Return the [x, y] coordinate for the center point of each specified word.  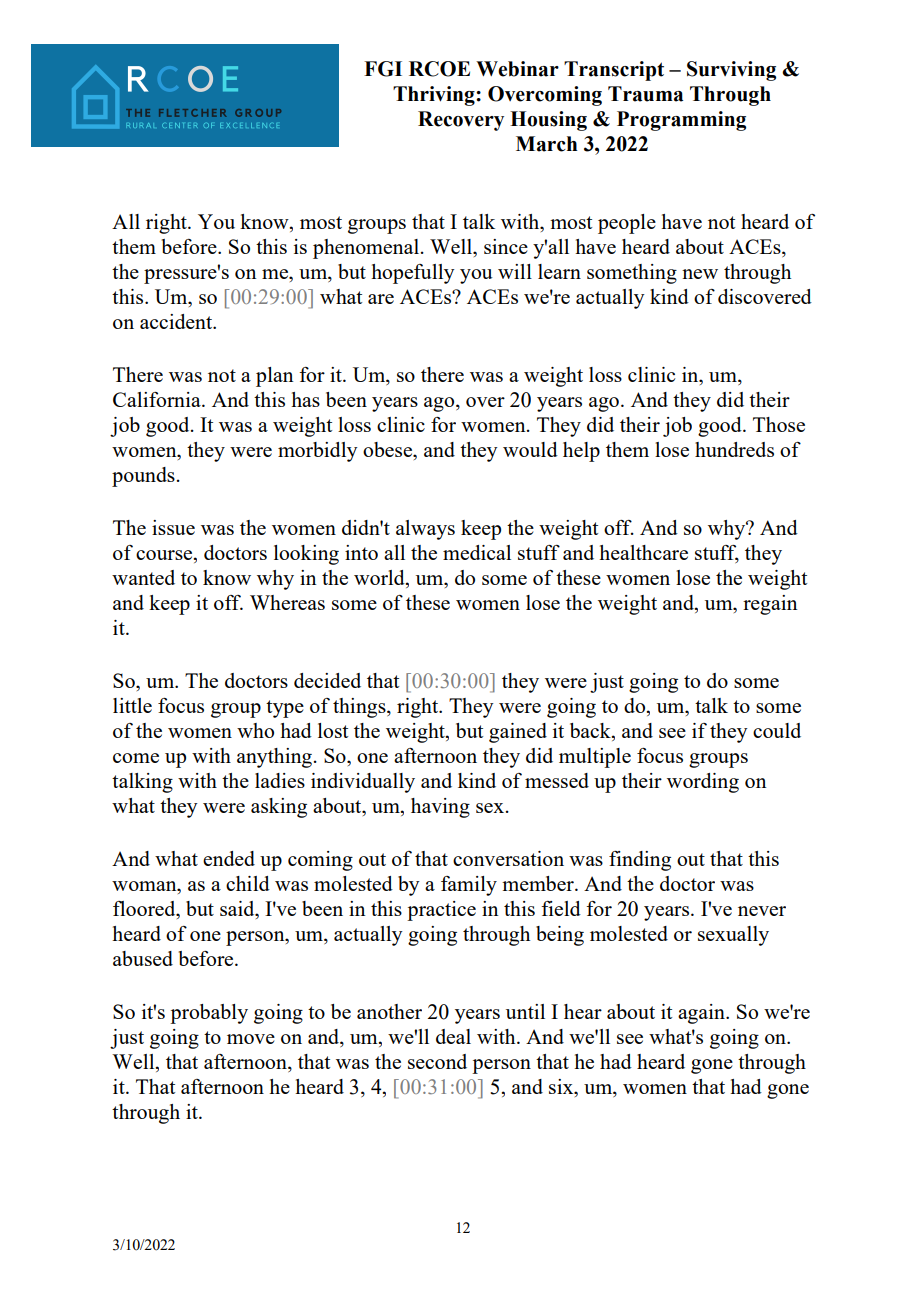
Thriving [435, 96]
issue [173, 527]
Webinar [517, 69]
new [700, 274]
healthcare [643, 552]
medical [477, 552]
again [702, 1014]
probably [209, 1014]
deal [453, 1036]
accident [177, 321]
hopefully [413, 274]
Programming [681, 121]
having [440, 808]
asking [279, 808]
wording [703, 783]
